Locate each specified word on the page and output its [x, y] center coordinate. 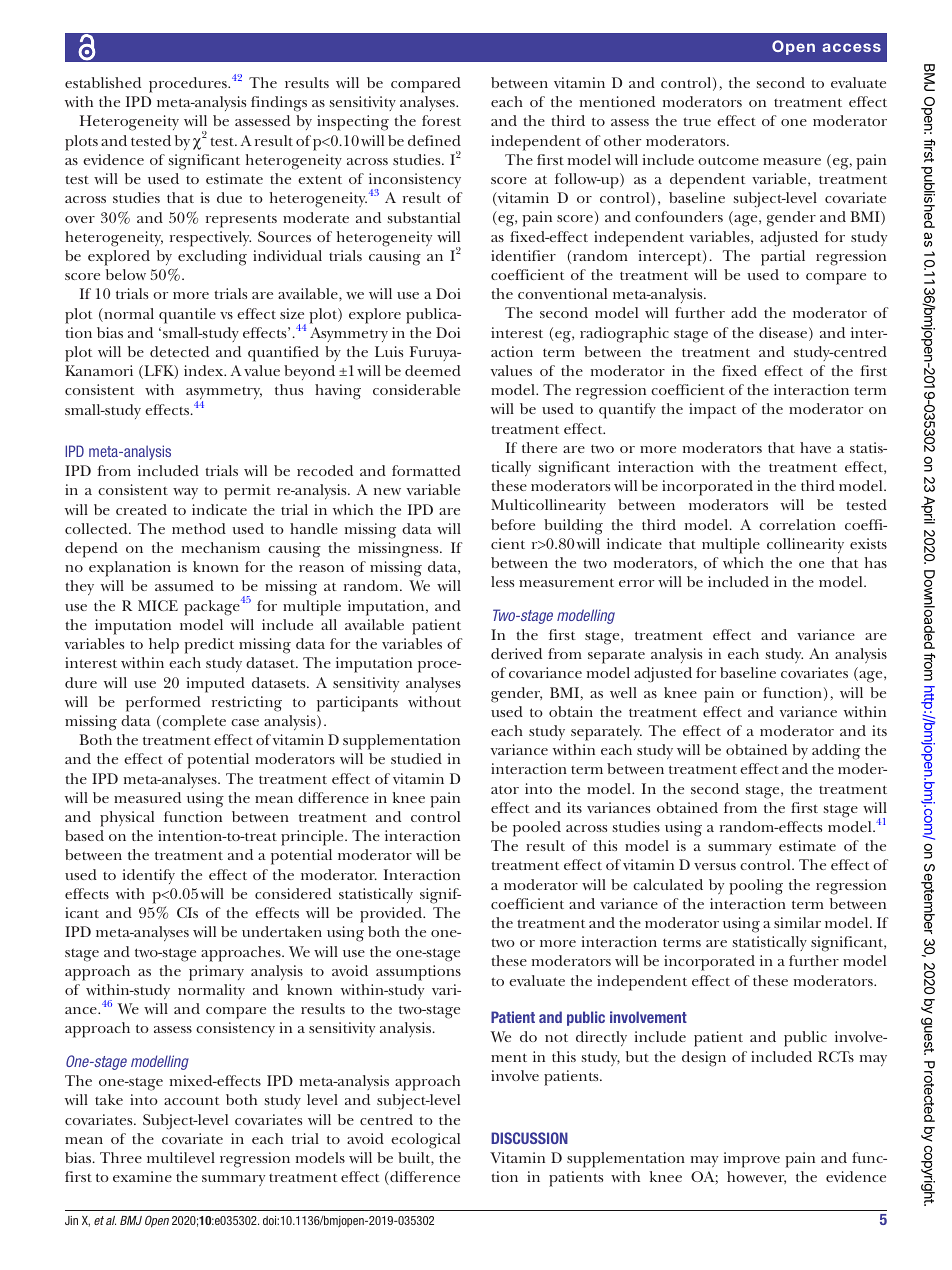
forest [441, 120]
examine [142, 1176]
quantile [187, 316]
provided [392, 915]
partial [783, 258]
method [199, 528]
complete [193, 723]
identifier [523, 255]
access [851, 47]
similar [797, 922]
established [103, 82]
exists [868, 543]
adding [836, 752]
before [513, 524]
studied [416, 758]
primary [216, 973]
